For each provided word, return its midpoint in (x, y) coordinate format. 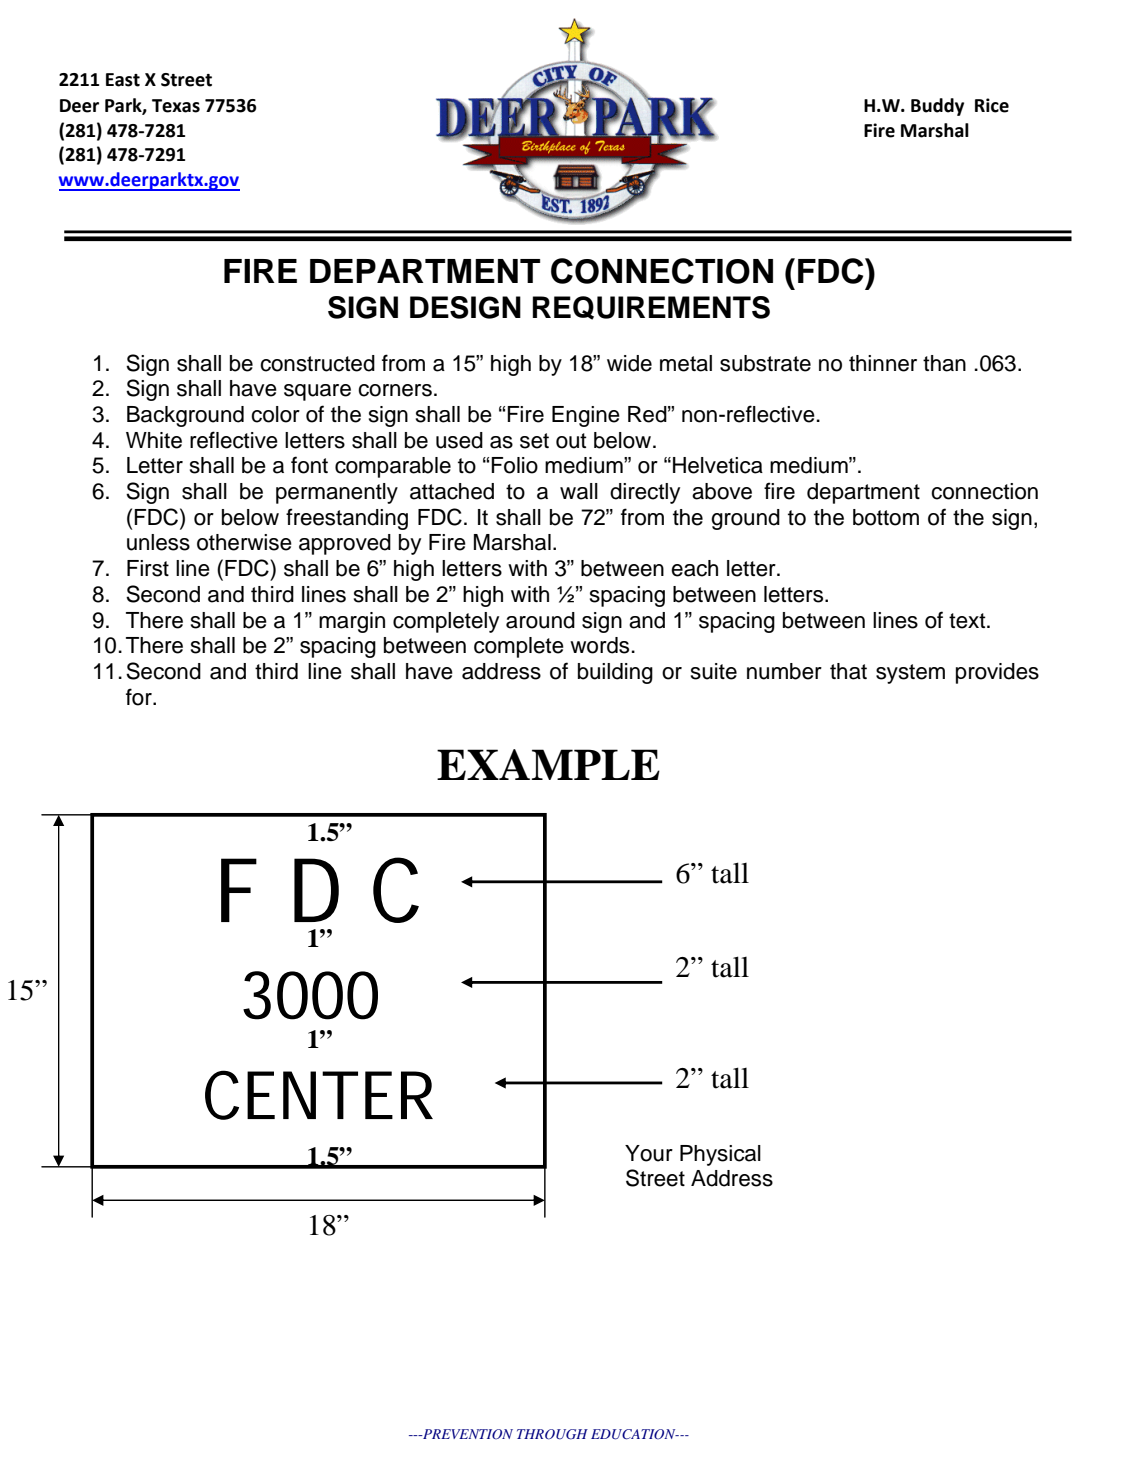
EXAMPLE (548, 764)
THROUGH (552, 1434)
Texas (176, 106)
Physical (720, 1155)
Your (649, 1153)
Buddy (937, 107)
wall (579, 491)
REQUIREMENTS (651, 308)
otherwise (244, 542)
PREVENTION (467, 1434)
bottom (886, 517)
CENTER (319, 1095)
